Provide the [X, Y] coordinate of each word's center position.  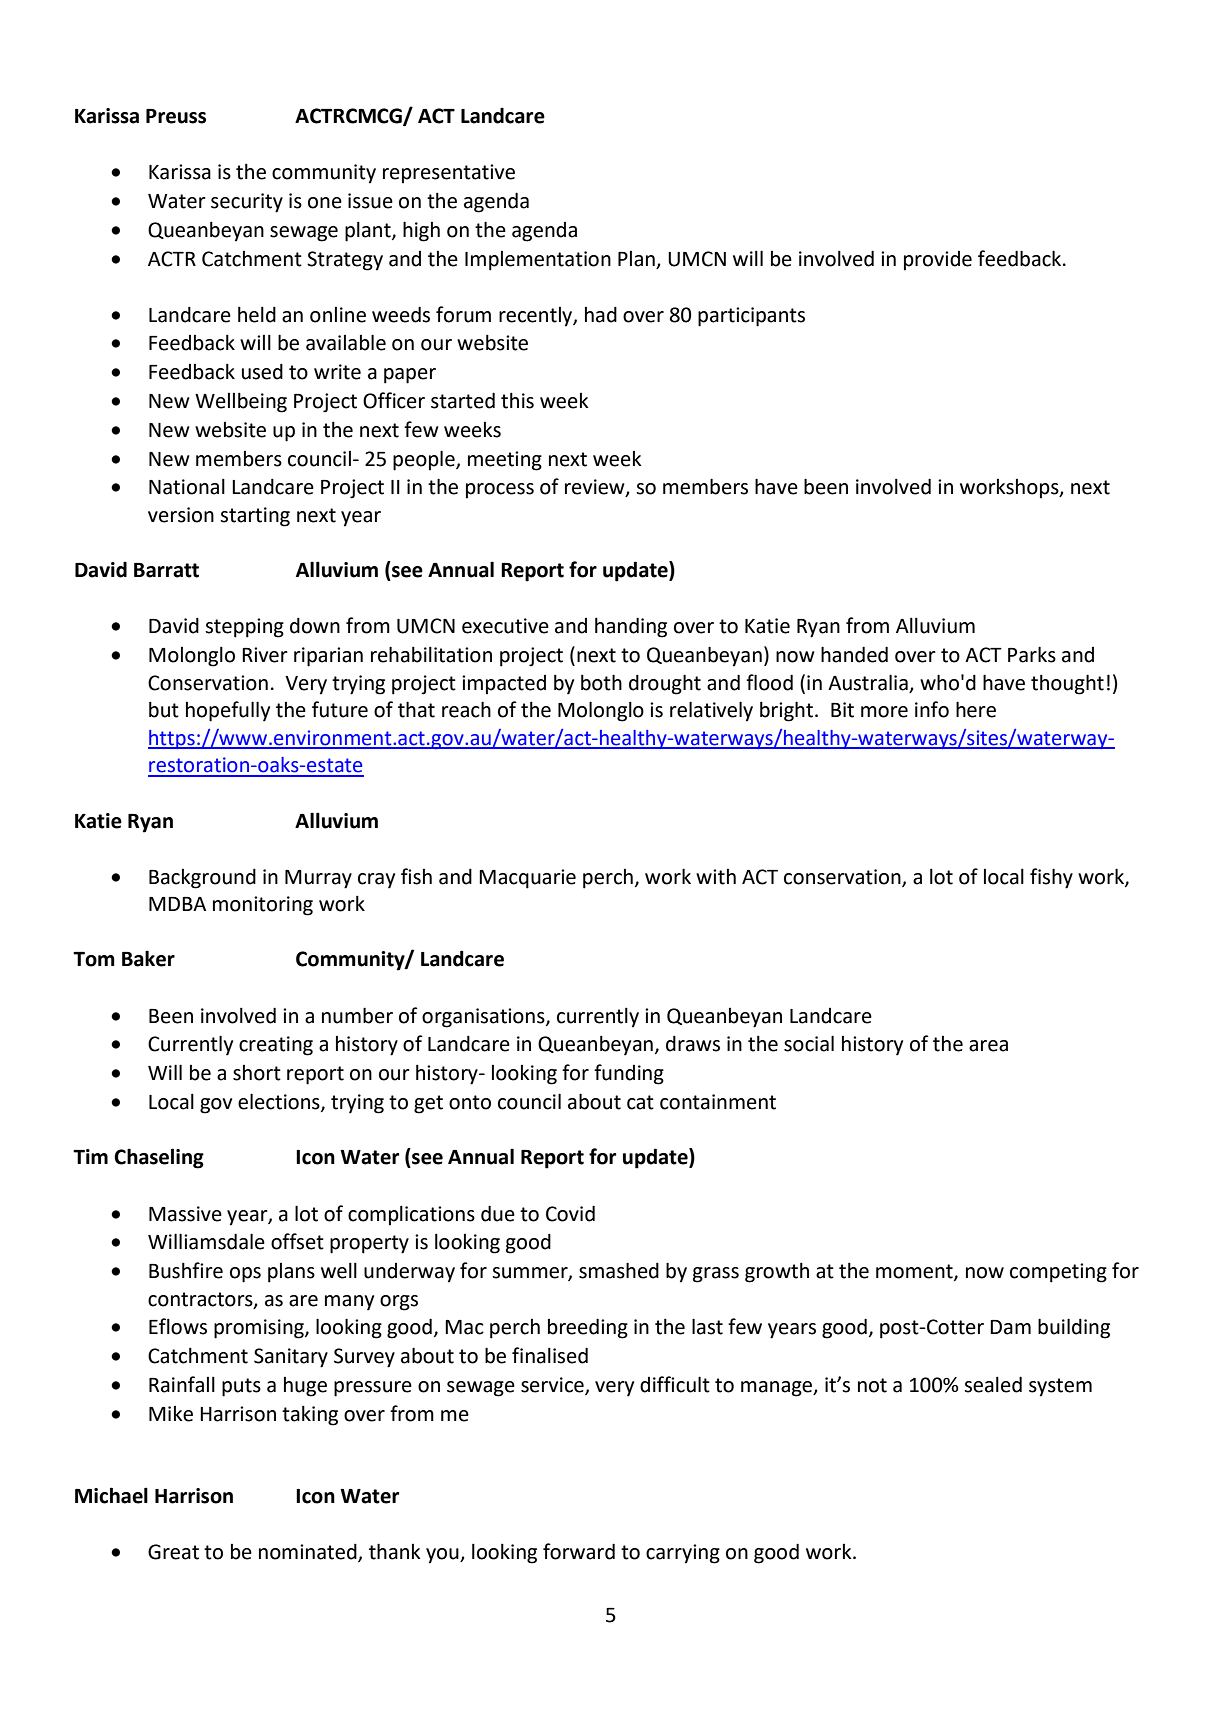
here [976, 709]
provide [938, 261]
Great [173, 1552]
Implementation [538, 261]
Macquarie [527, 879]
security [247, 203]
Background [202, 878]
